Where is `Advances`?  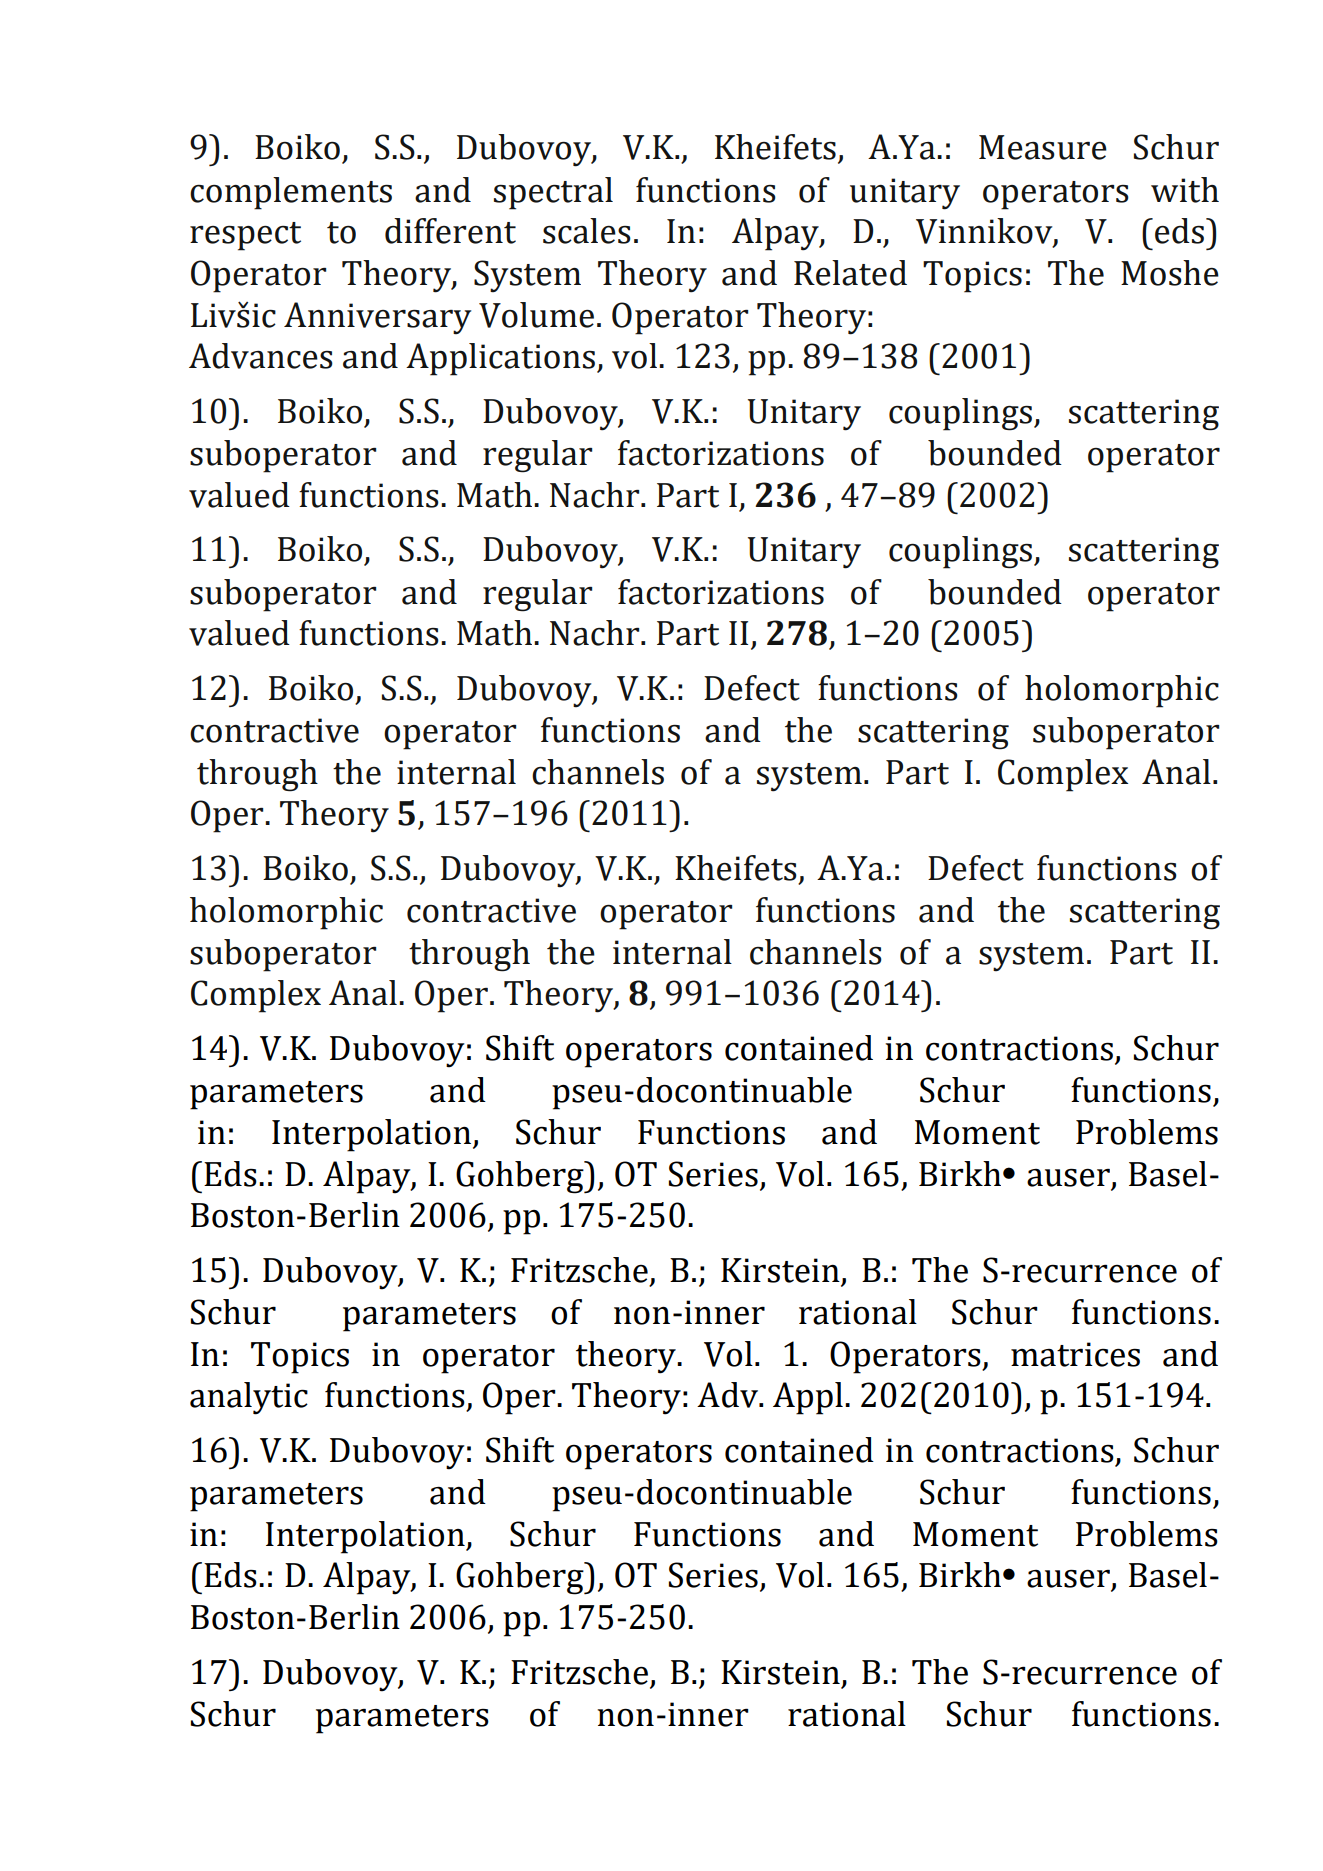 Advances is located at coordinates (261, 356).
